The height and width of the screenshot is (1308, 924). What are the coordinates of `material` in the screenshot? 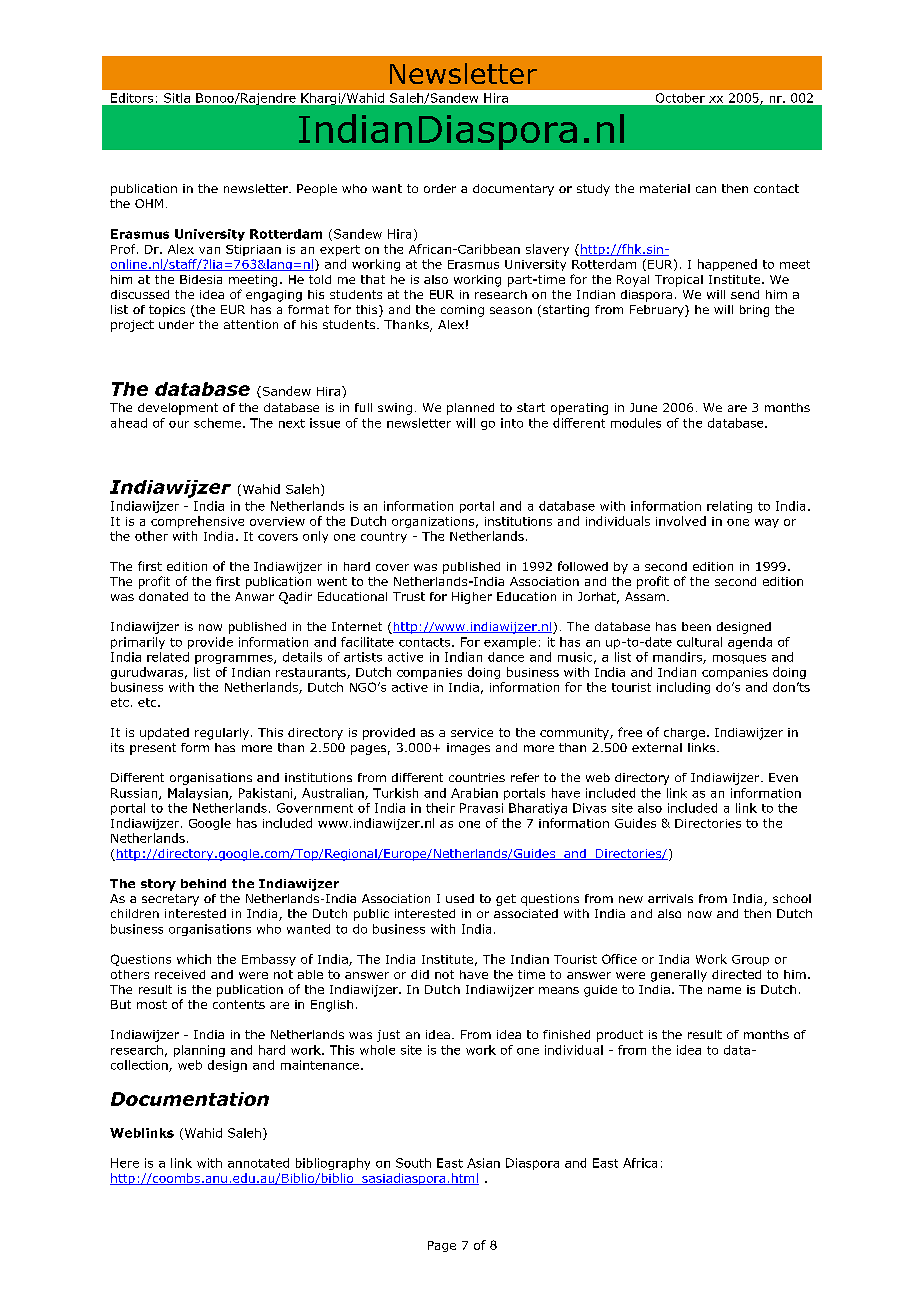 It's located at (665, 188).
